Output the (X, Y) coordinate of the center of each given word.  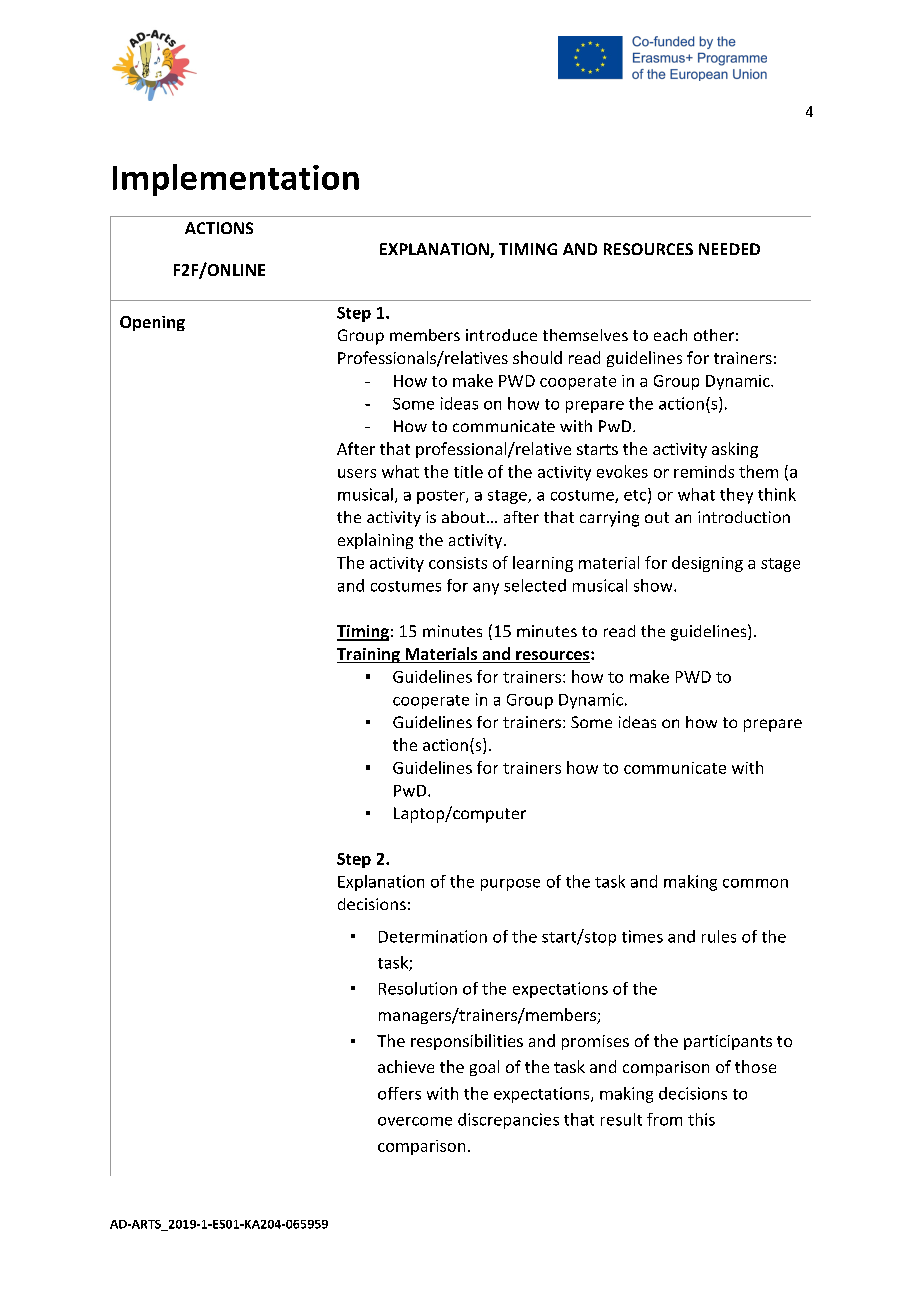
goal (484, 1068)
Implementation (236, 180)
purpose (510, 885)
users (357, 473)
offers (399, 1093)
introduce (501, 335)
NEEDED (729, 249)
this (701, 1119)
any (486, 589)
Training (369, 655)
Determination (433, 936)
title (468, 471)
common (755, 883)
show (654, 585)
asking (735, 450)
